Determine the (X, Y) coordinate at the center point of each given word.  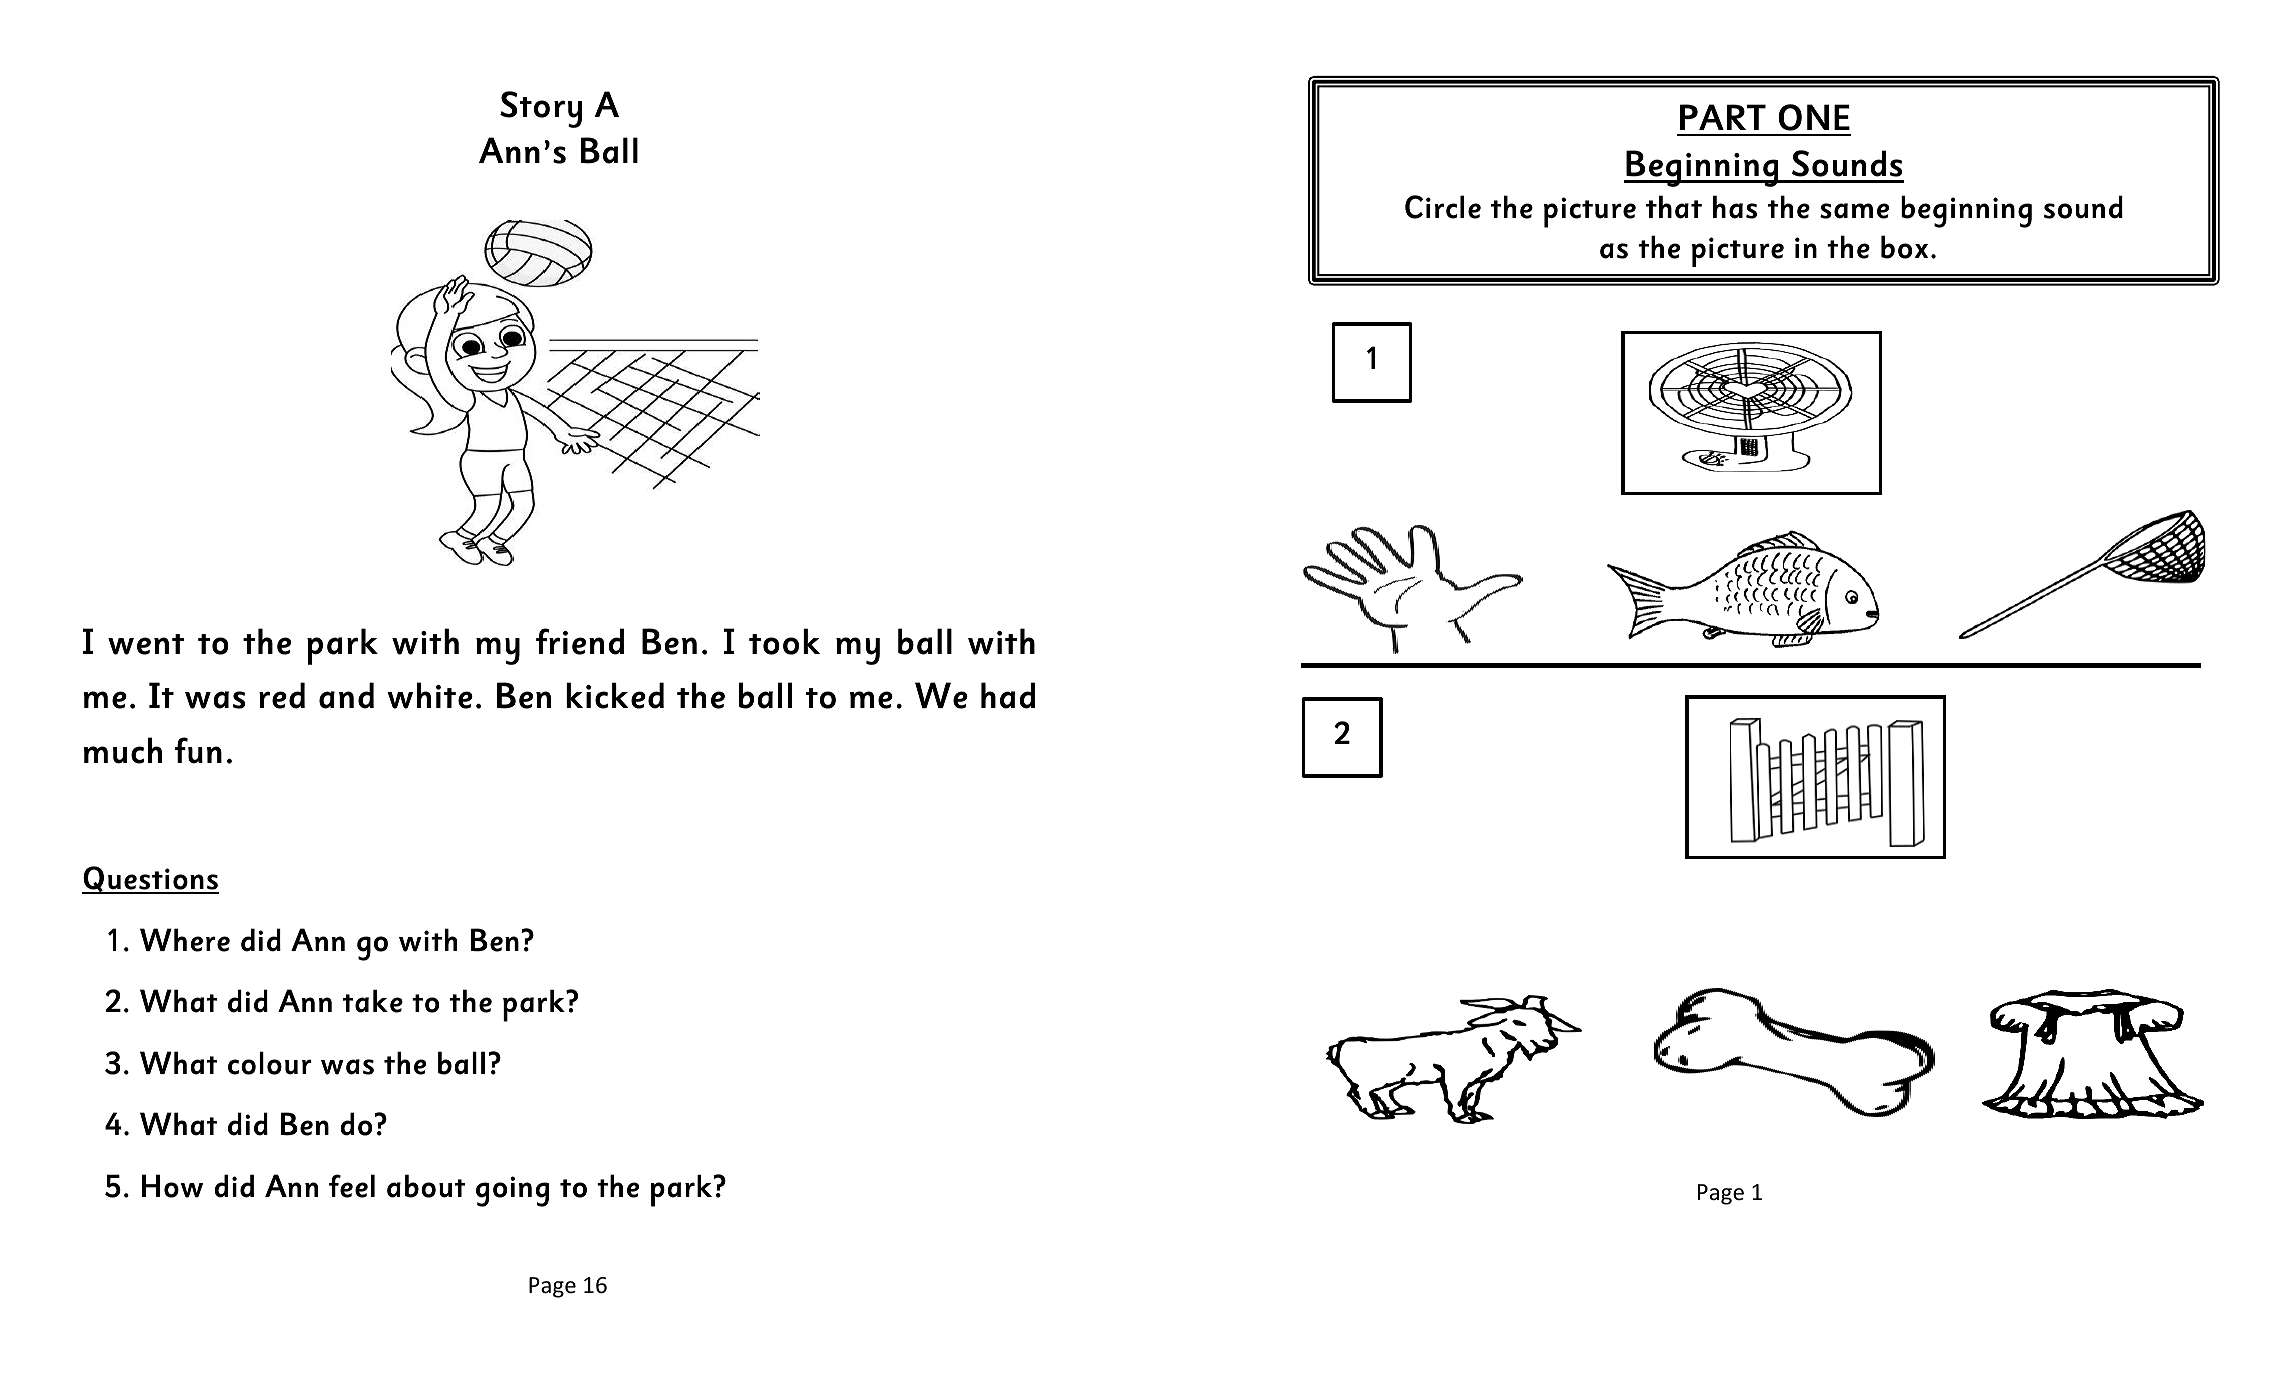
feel (352, 1186)
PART (1723, 117)
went (146, 644)
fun (198, 750)
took (784, 641)
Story (541, 109)
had (1008, 695)
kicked (615, 695)
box (1904, 247)
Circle (1443, 207)
